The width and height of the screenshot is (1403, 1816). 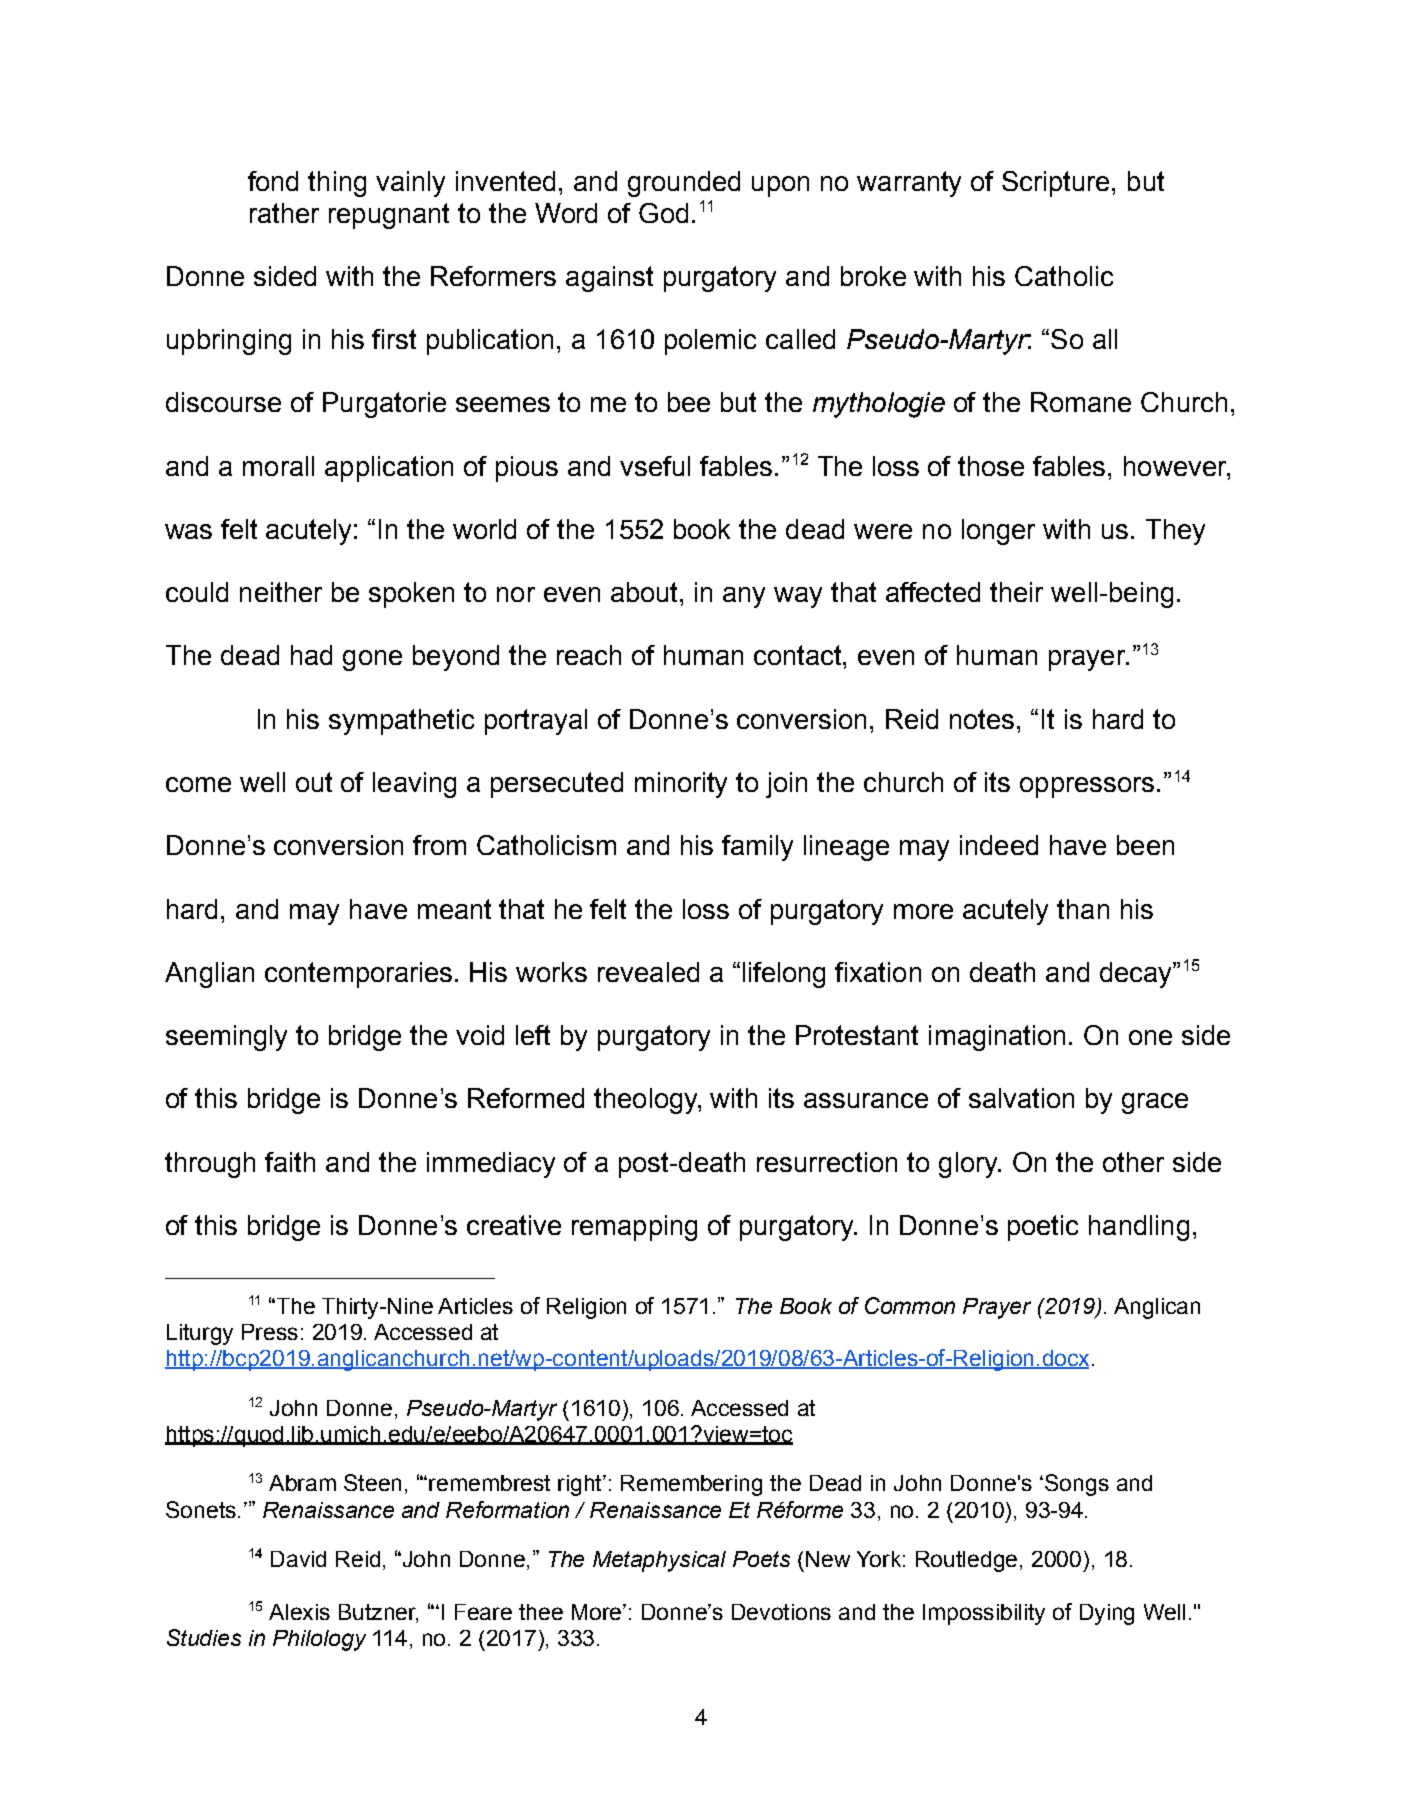 I want to click on reach, so click(x=589, y=655).
